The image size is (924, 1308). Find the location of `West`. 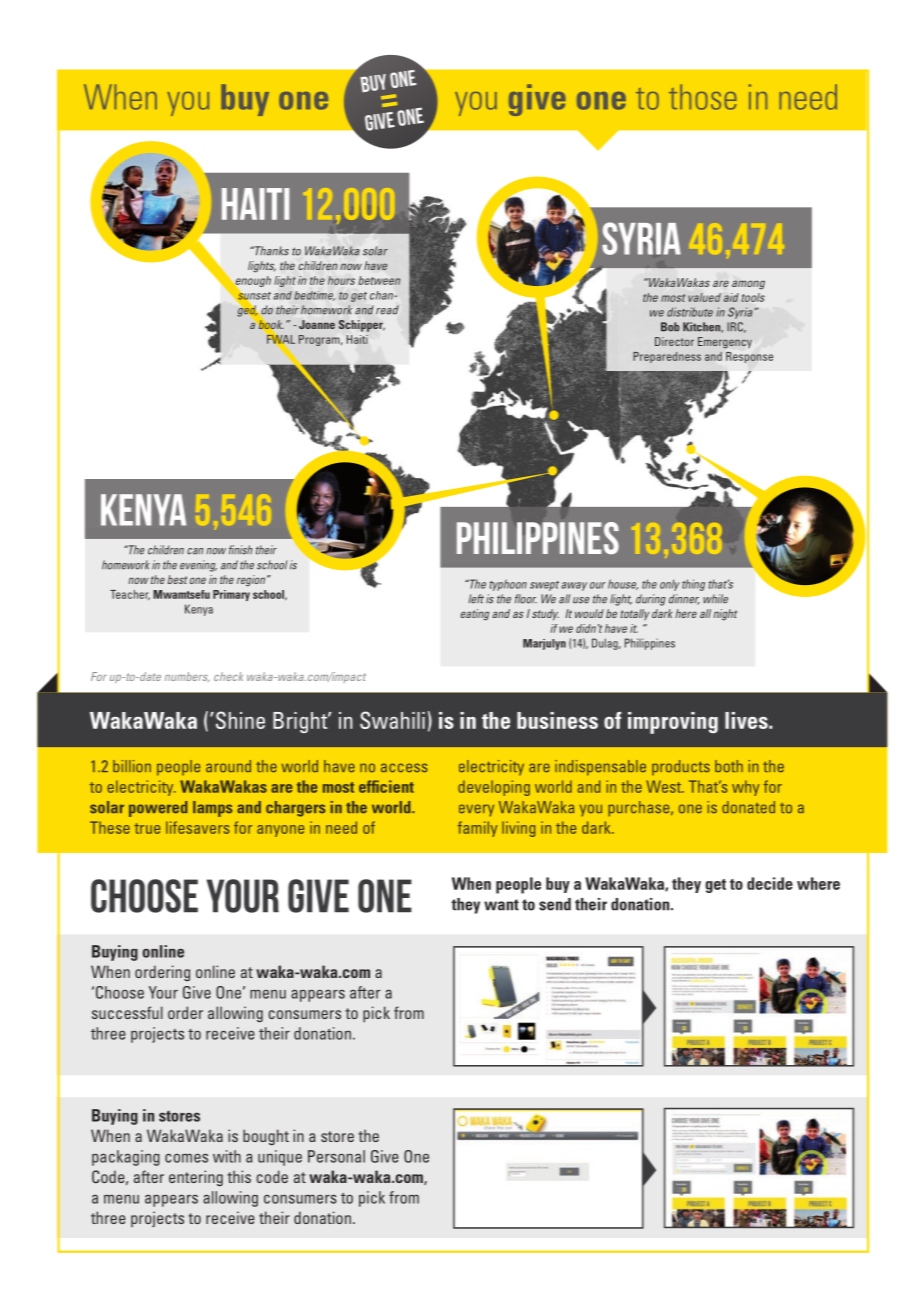

West is located at coordinates (665, 786).
